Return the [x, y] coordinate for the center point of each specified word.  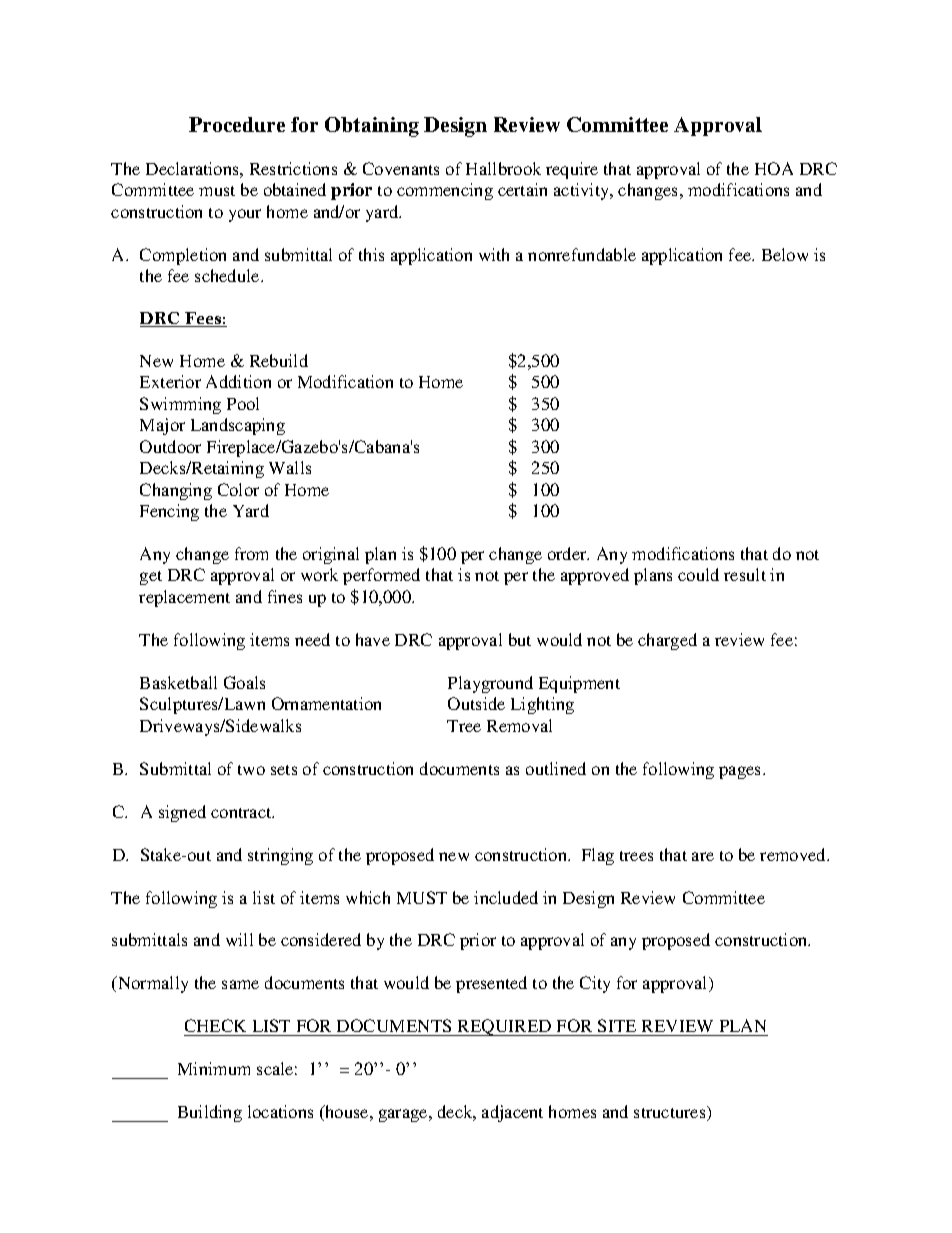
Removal [519, 725]
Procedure [237, 124]
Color [238, 489]
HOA [774, 168]
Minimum [214, 1068]
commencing [445, 191]
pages [741, 772]
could [698, 574]
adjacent [512, 1113]
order [568, 553]
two [251, 770]
